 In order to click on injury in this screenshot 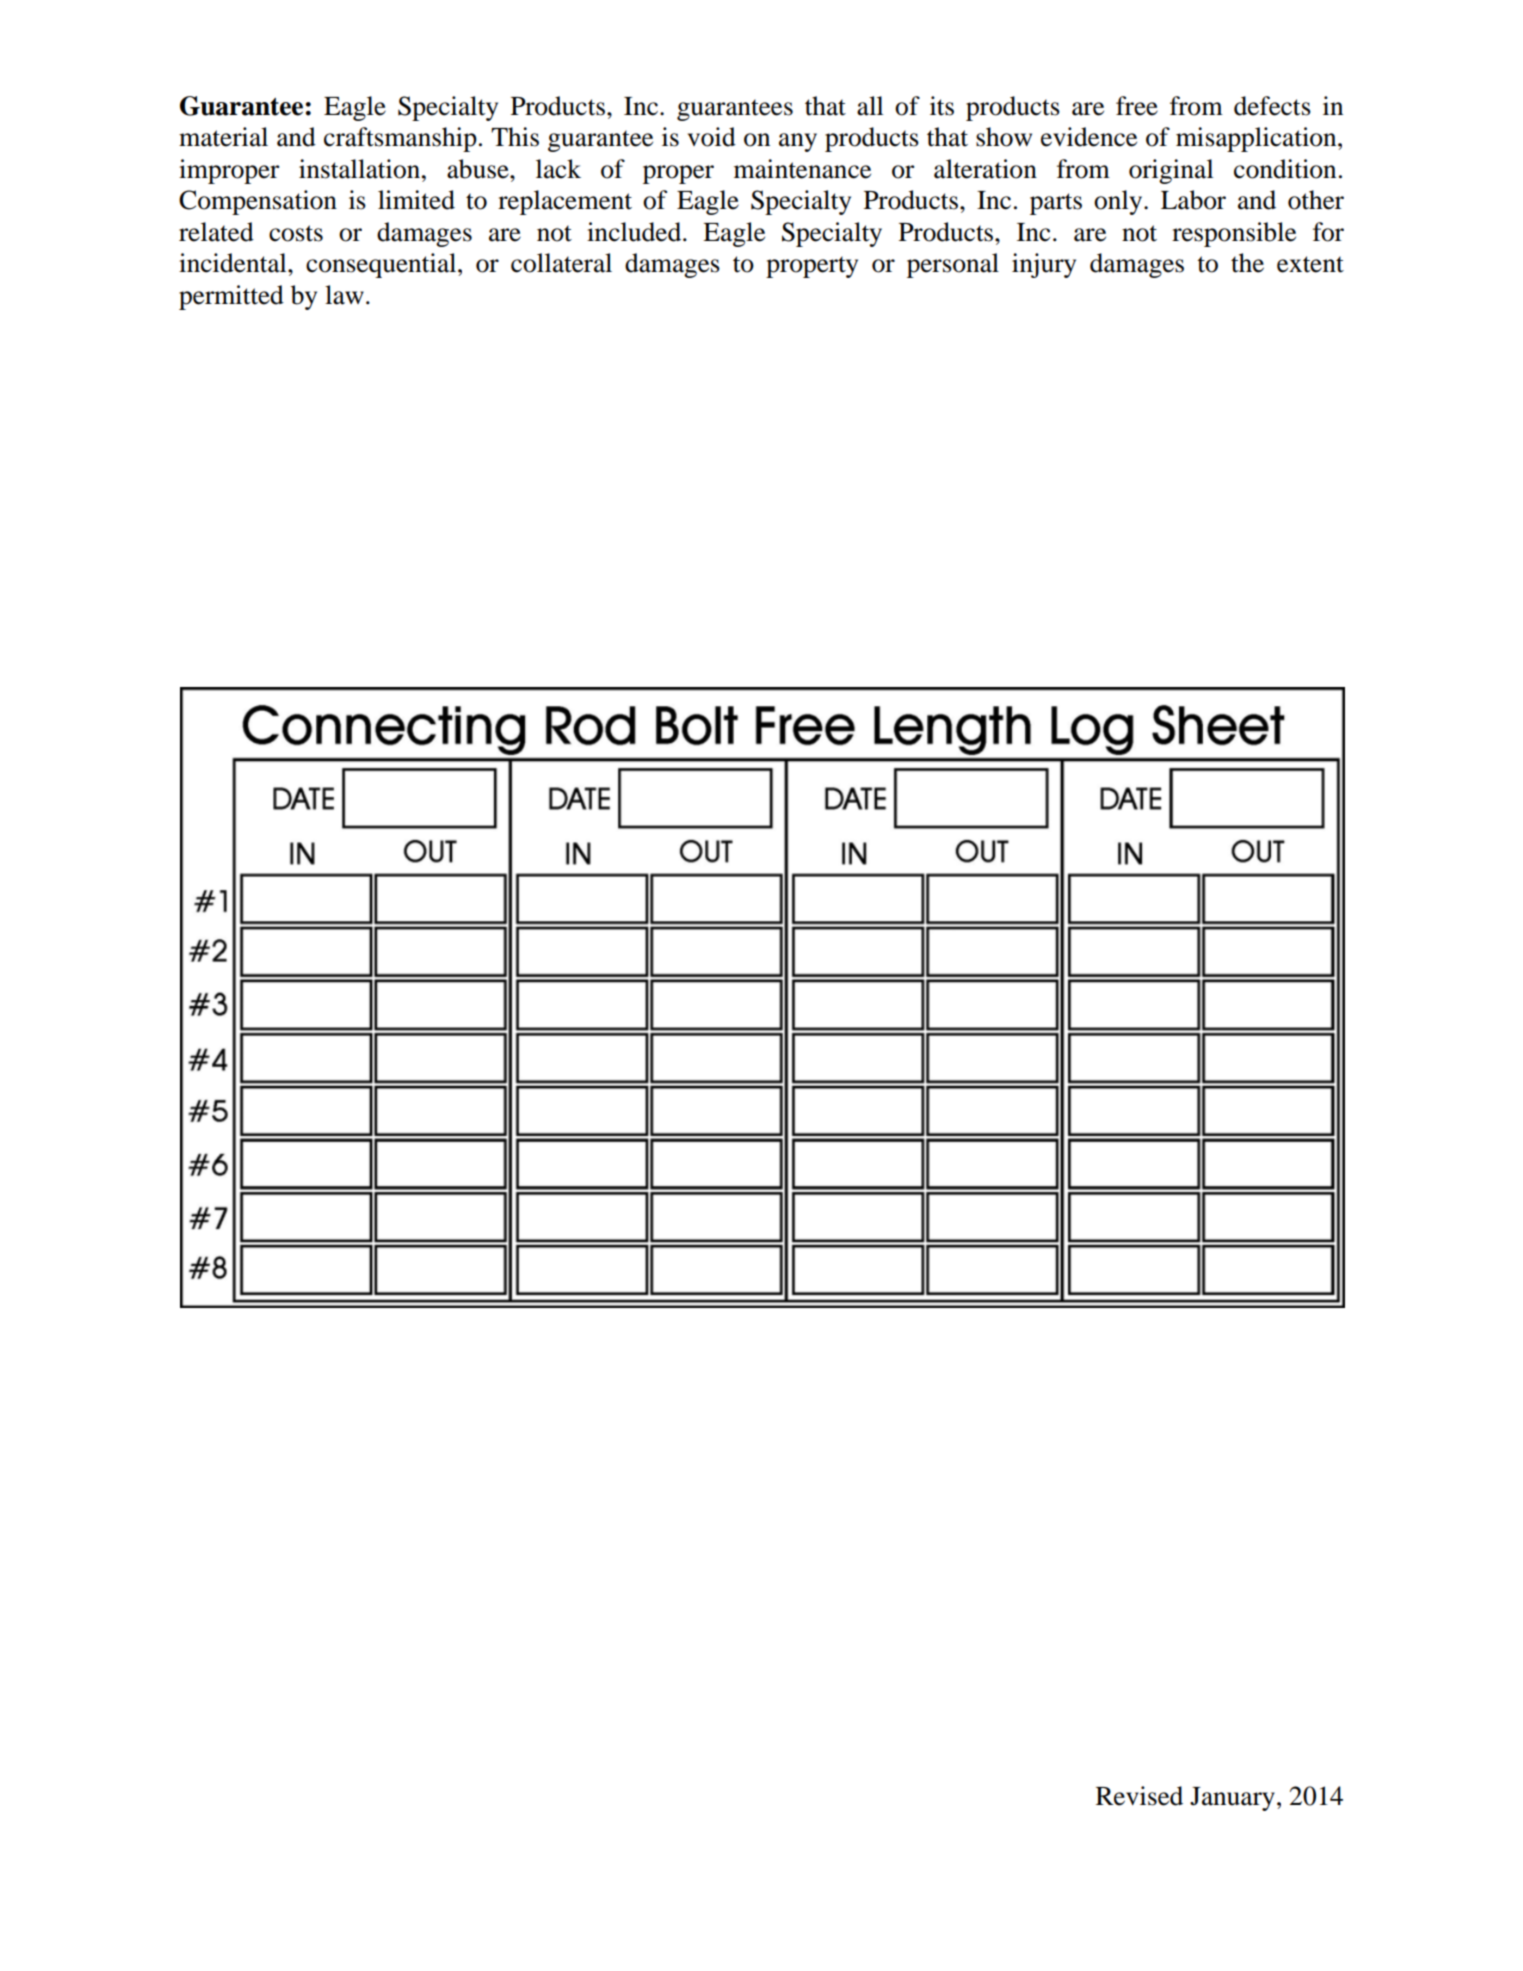, I will do `click(1044, 265)`.
